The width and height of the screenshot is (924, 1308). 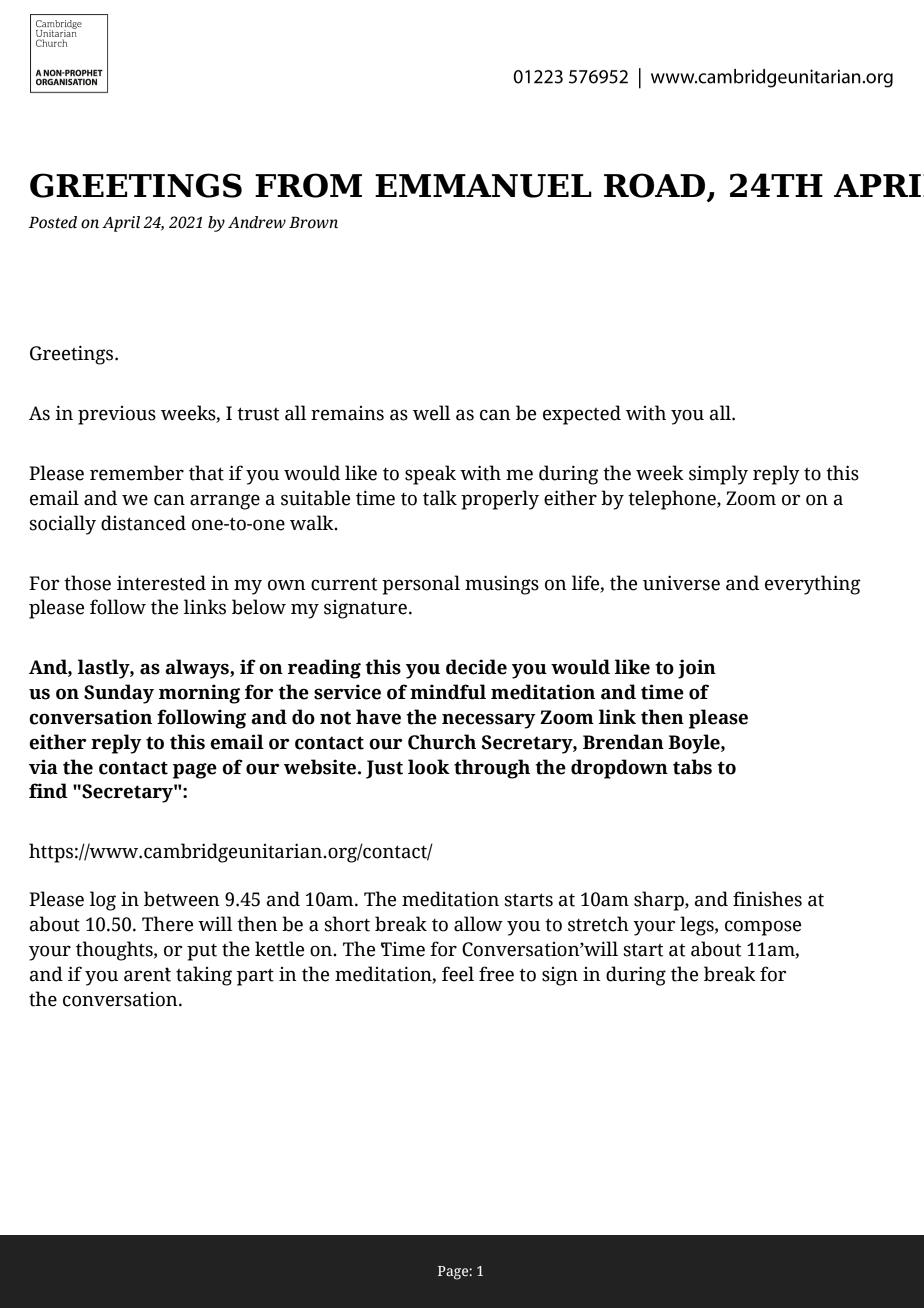 What do you see at coordinates (430, 475) in the screenshot?
I see `speak` at bounding box center [430, 475].
